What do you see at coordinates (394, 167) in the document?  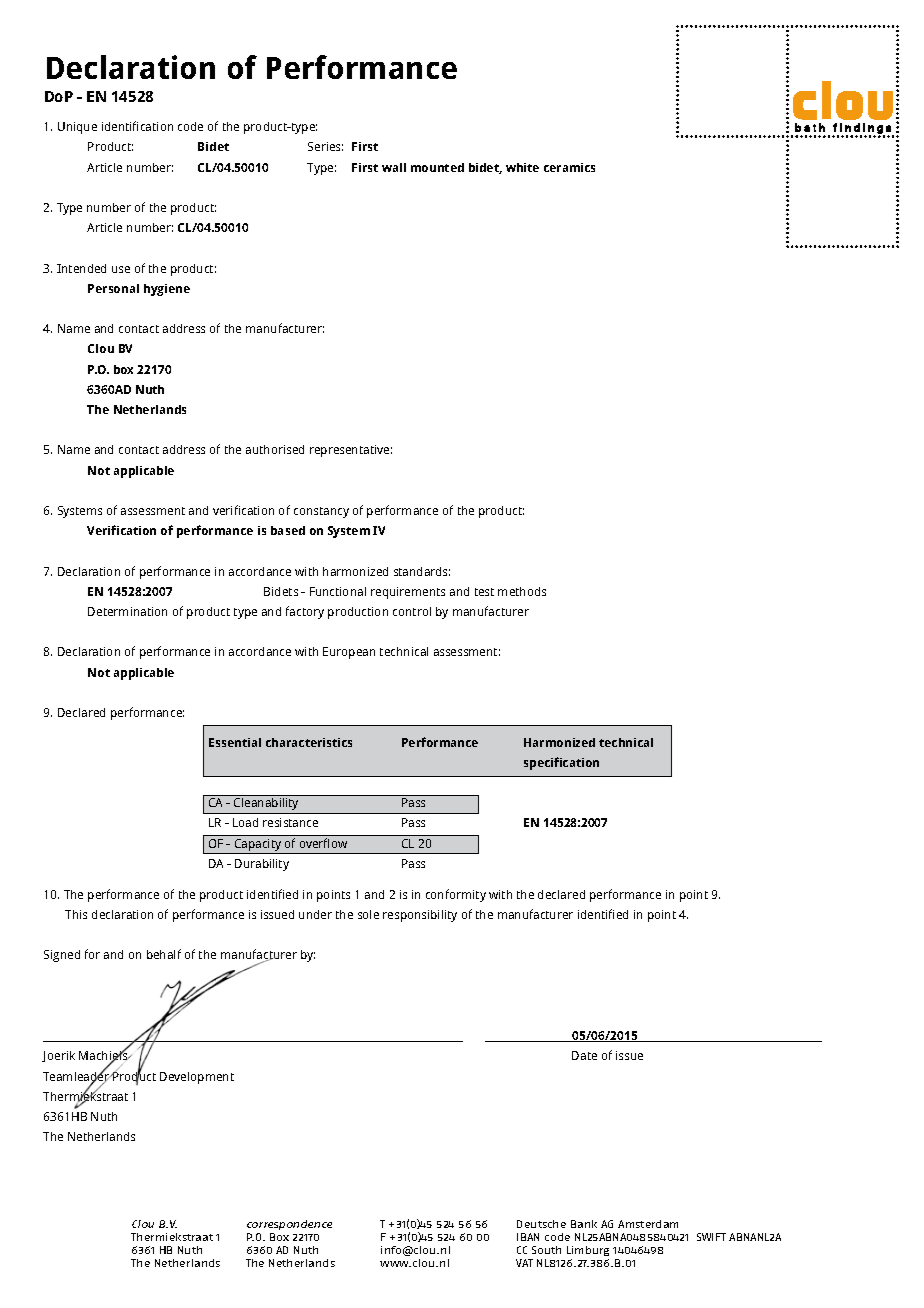 I see `wall` at bounding box center [394, 167].
